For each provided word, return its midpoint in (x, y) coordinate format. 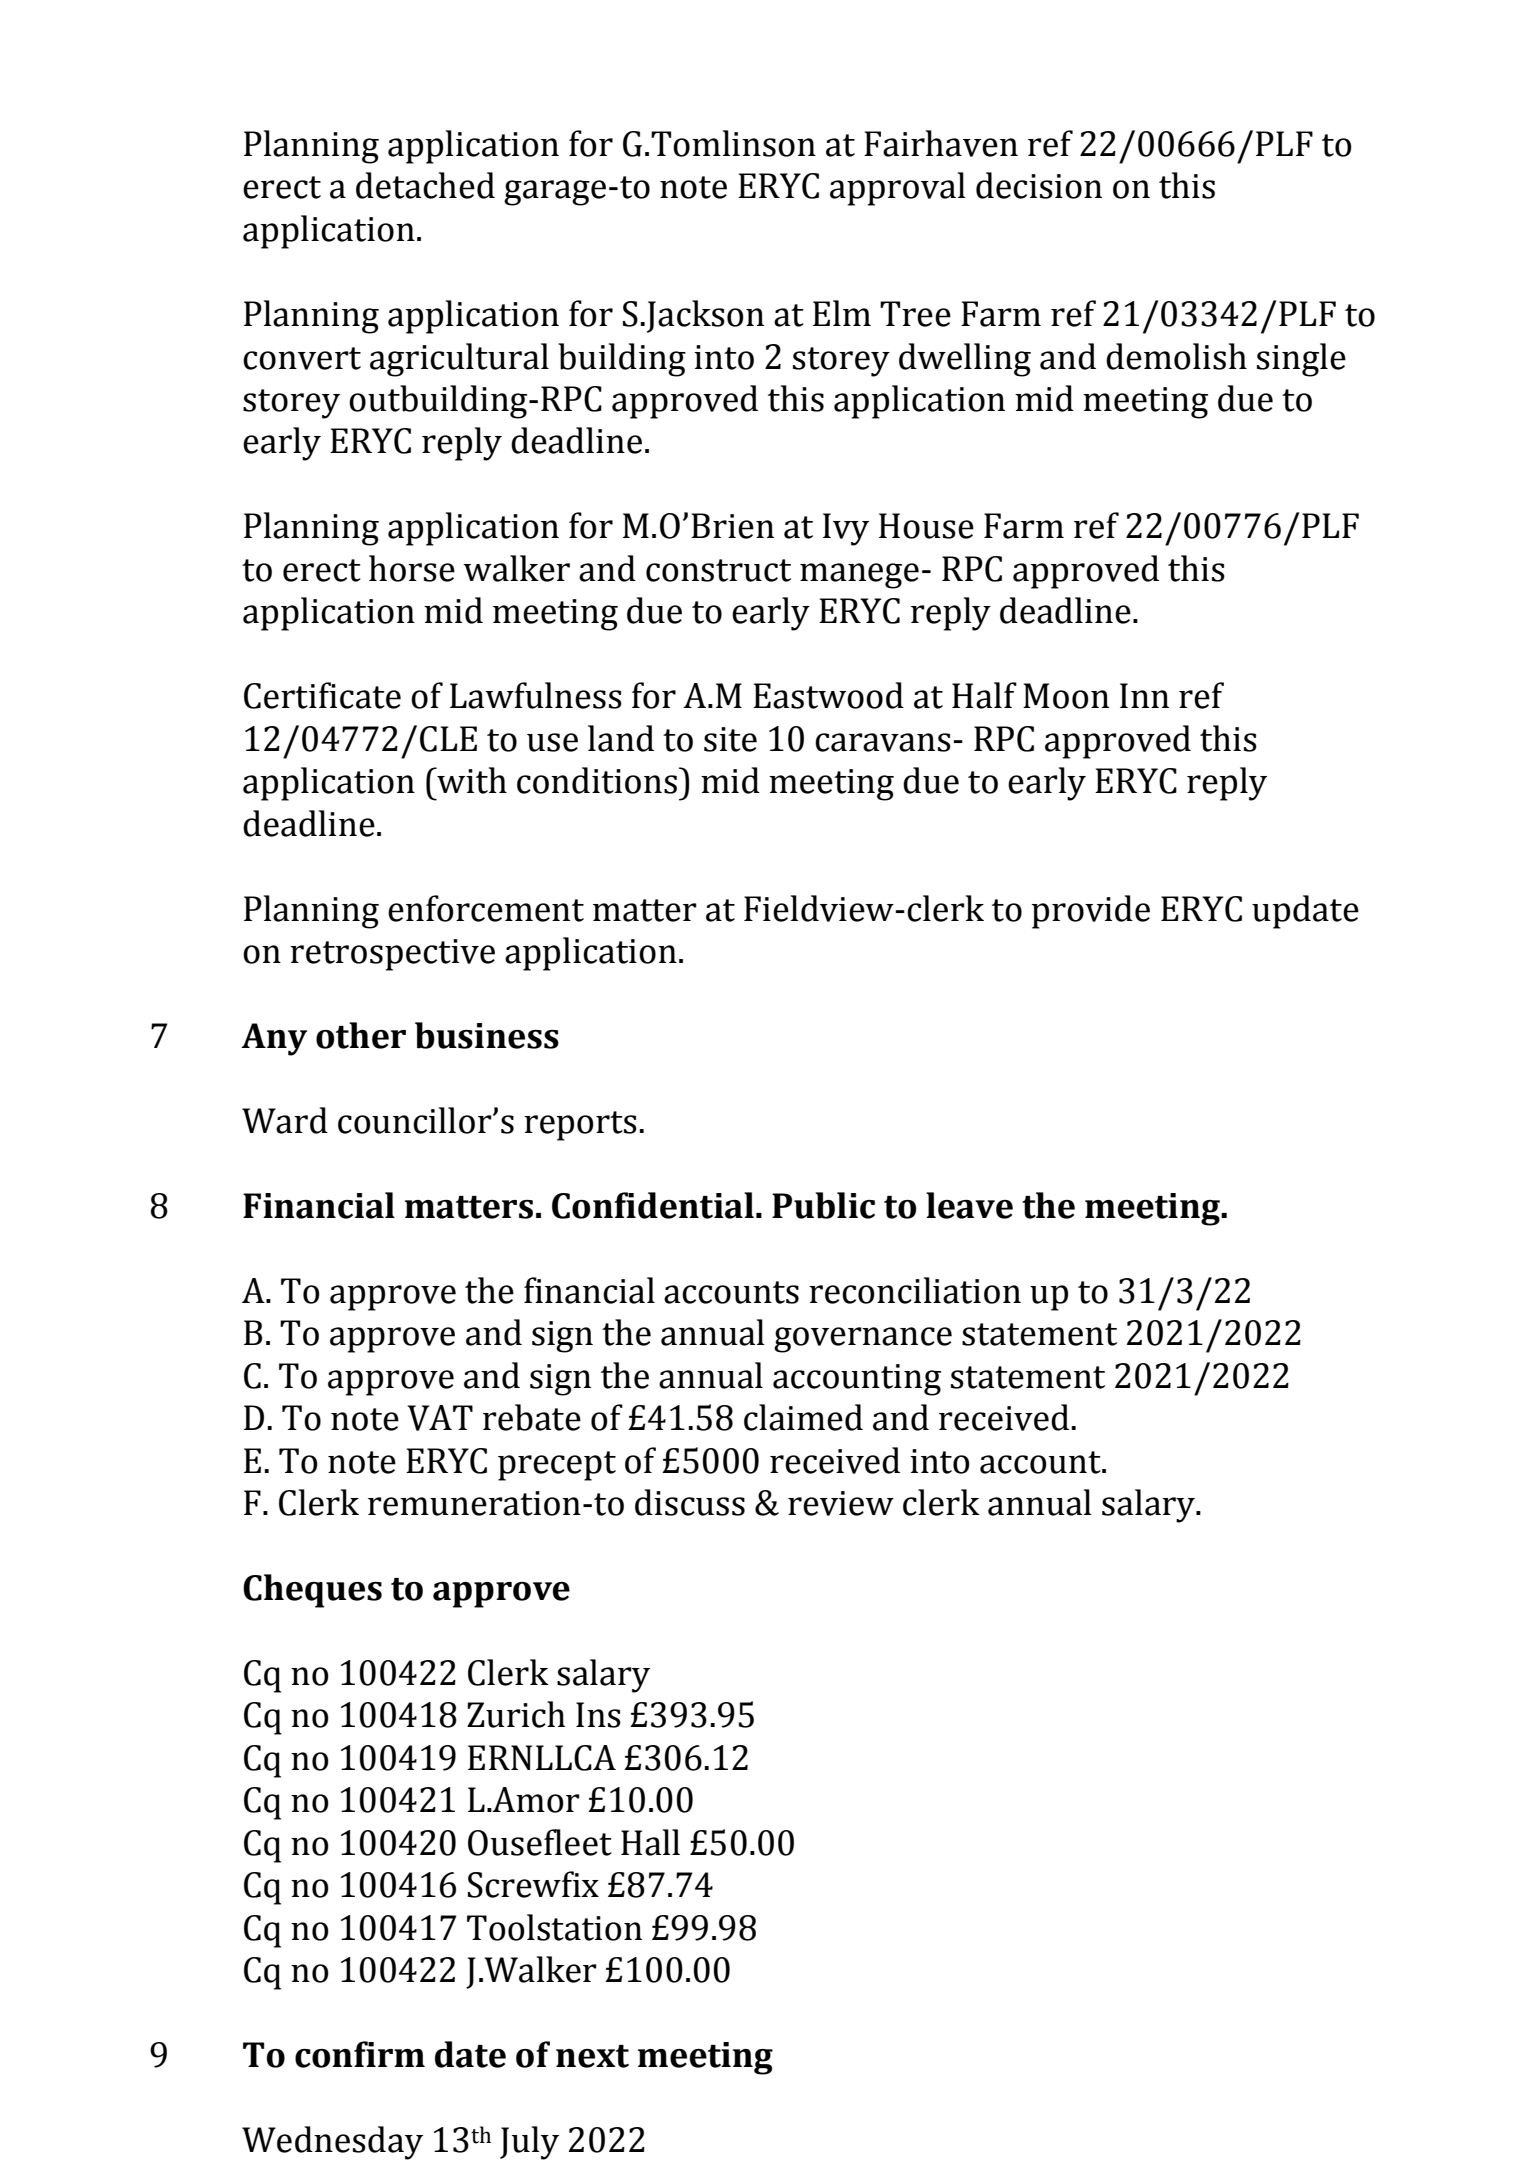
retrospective (392, 955)
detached (425, 185)
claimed (803, 1417)
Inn (1144, 695)
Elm (842, 313)
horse (412, 568)
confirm (360, 2054)
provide (1091, 912)
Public (823, 1205)
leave (969, 1205)
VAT (440, 1418)
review (841, 1503)
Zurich (516, 1714)
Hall (650, 1842)
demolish (1176, 356)
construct (718, 570)
